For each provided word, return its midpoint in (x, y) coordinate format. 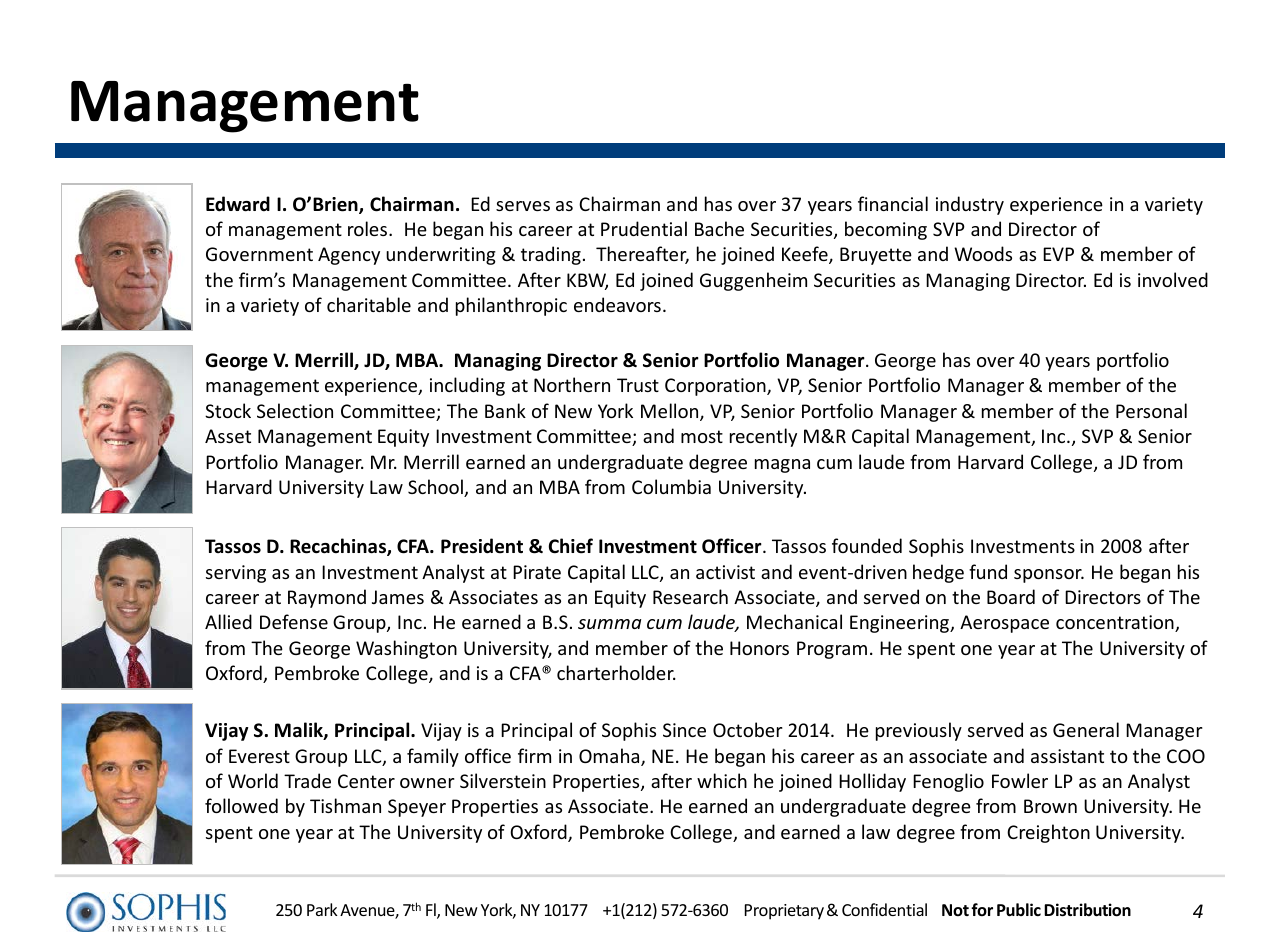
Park (322, 909)
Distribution (1087, 910)
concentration (1116, 623)
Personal (1151, 410)
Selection (295, 410)
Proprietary (784, 912)
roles (367, 228)
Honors (759, 648)
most (702, 436)
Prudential (644, 228)
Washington (406, 649)
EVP (1058, 254)
